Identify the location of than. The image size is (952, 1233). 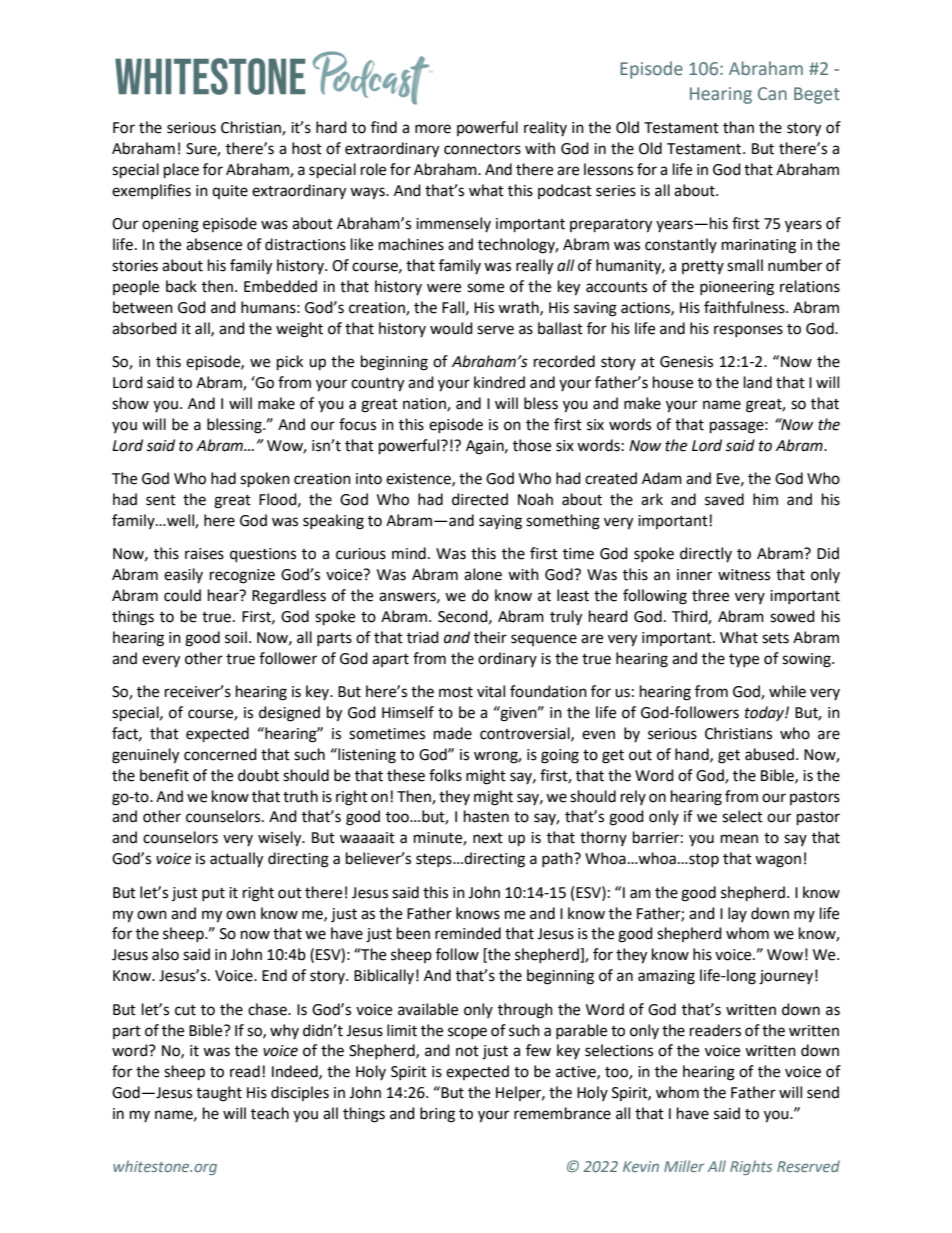
(738, 127).
